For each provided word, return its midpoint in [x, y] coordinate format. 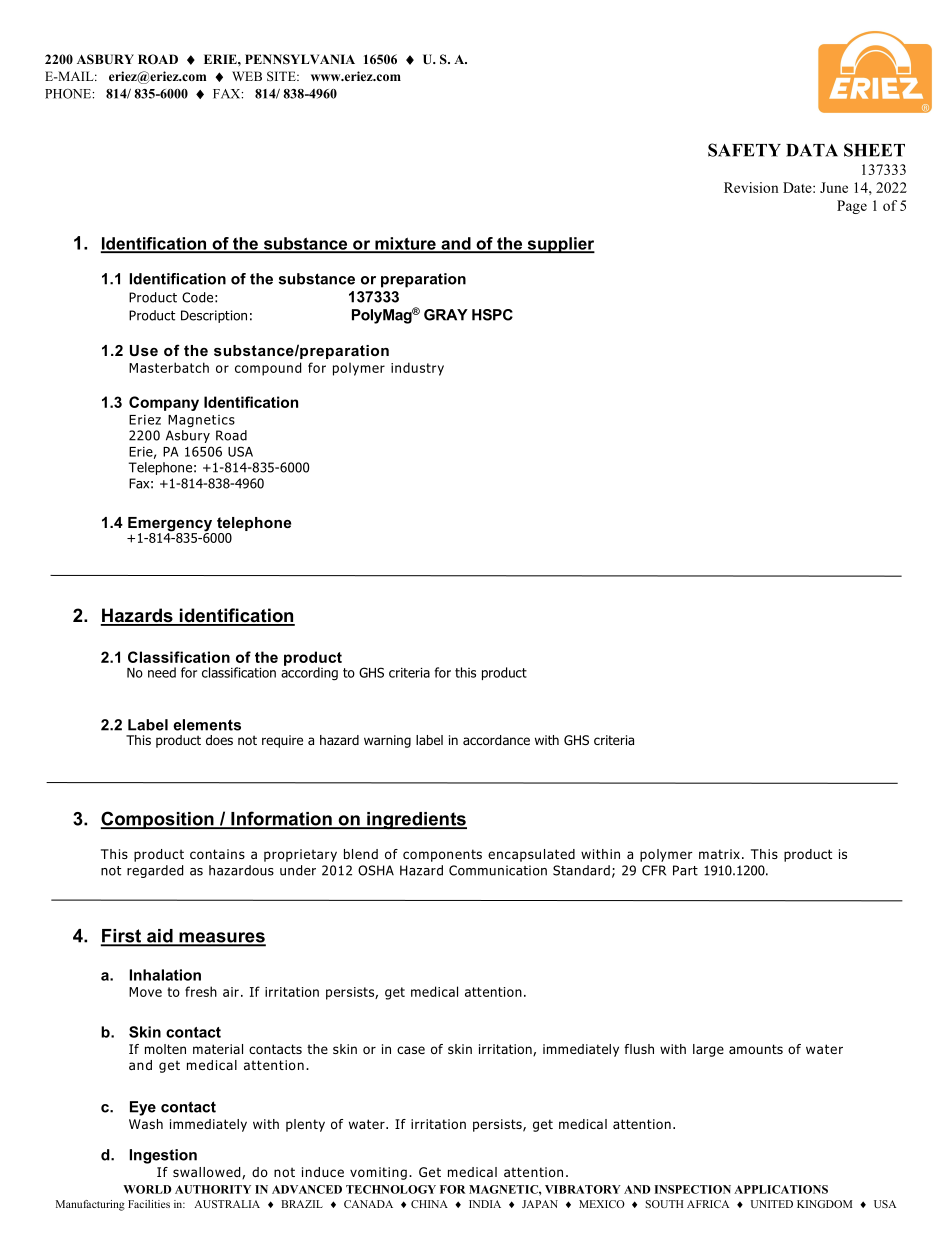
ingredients [416, 821]
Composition [158, 820]
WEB [247, 76]
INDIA [485, 1204]
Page [852, 207]
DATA [812, 150]
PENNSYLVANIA [300, 59]
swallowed [208, 1173]
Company [164, 403]
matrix [719, 854]
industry [417, 369]
